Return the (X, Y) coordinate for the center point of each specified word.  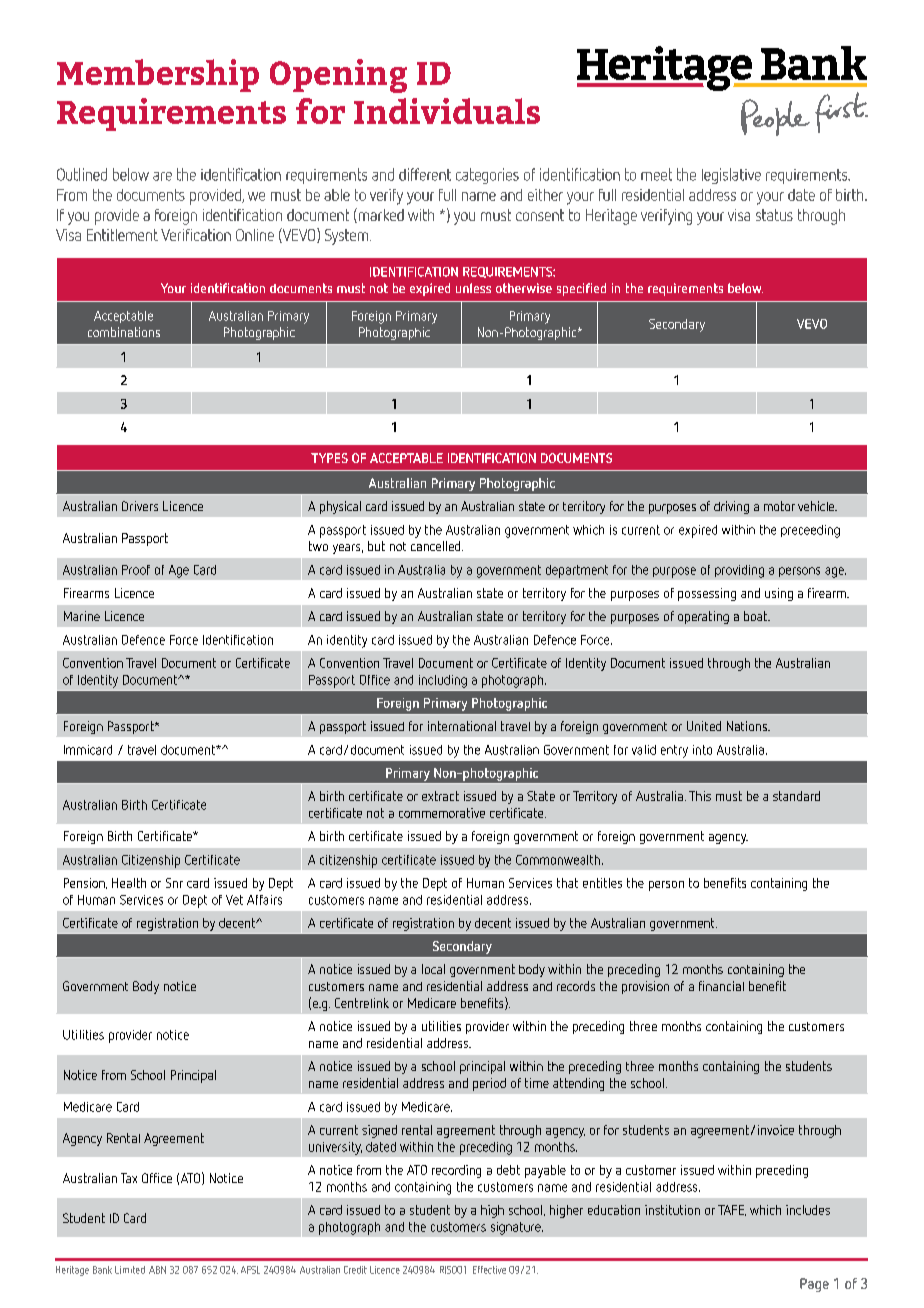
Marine (82, 616)
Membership (158, 75)
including (443, 681)
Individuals (447, 111)
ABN (157, 1270)
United (704, 726)
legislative (731, 176)
